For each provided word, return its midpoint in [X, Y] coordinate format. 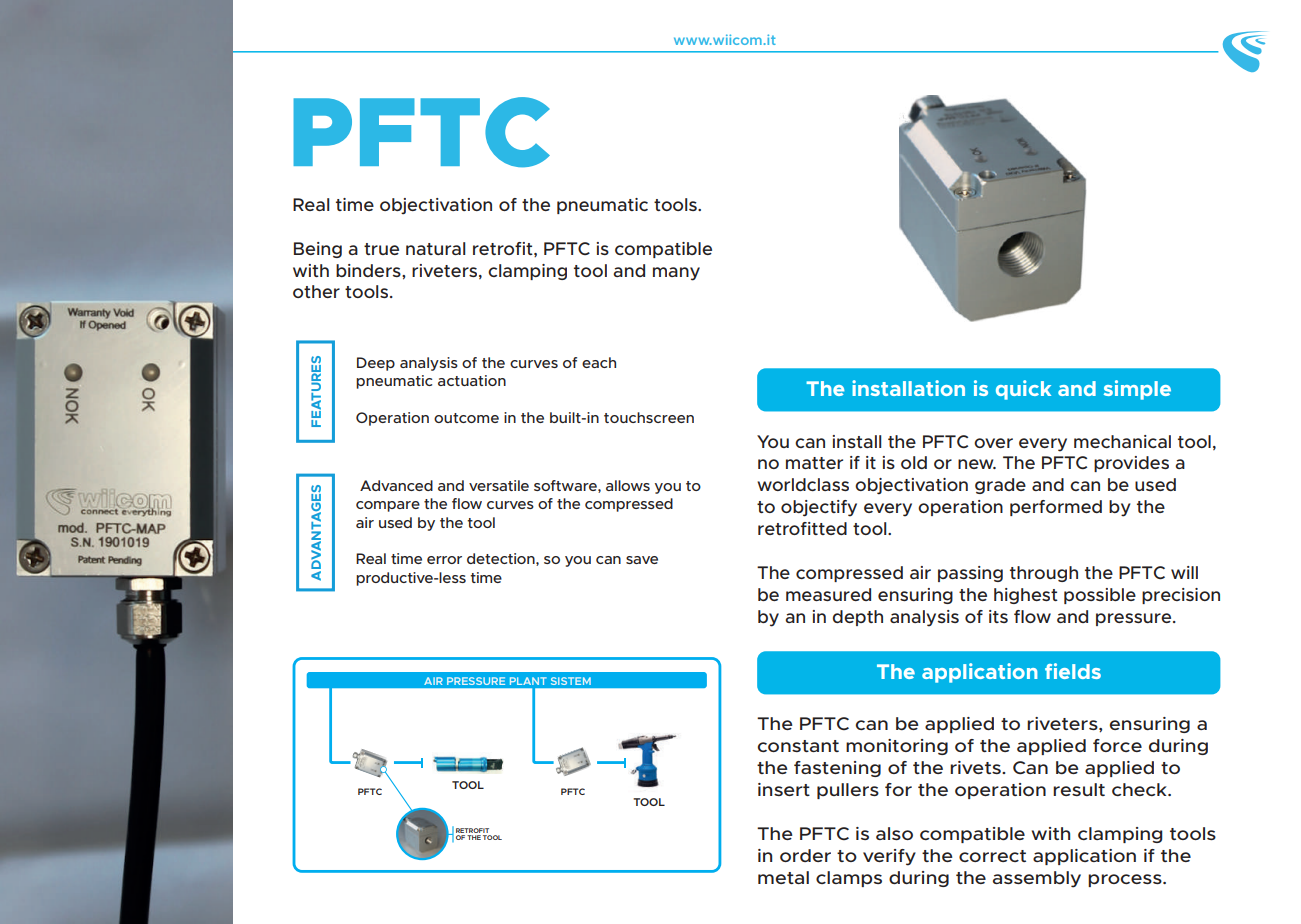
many [676, 274]
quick [1023, 390]
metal [783, 877]
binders [369, 270]
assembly [1037, 879]
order [805, 855]
